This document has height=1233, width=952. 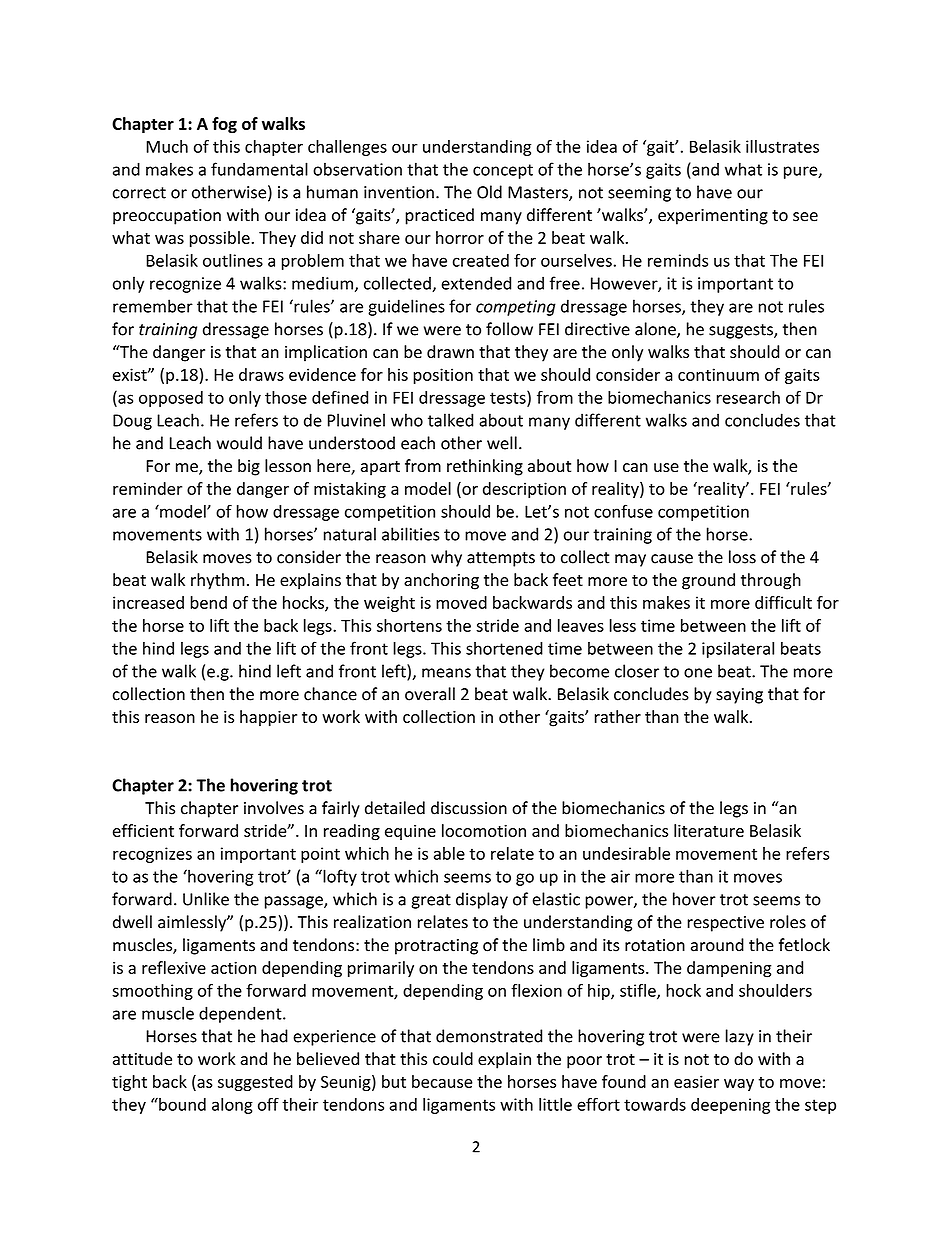 What do you see at coordinates (171, 399) in the document?
I see `opposed` at bounding box center [171, 399].
